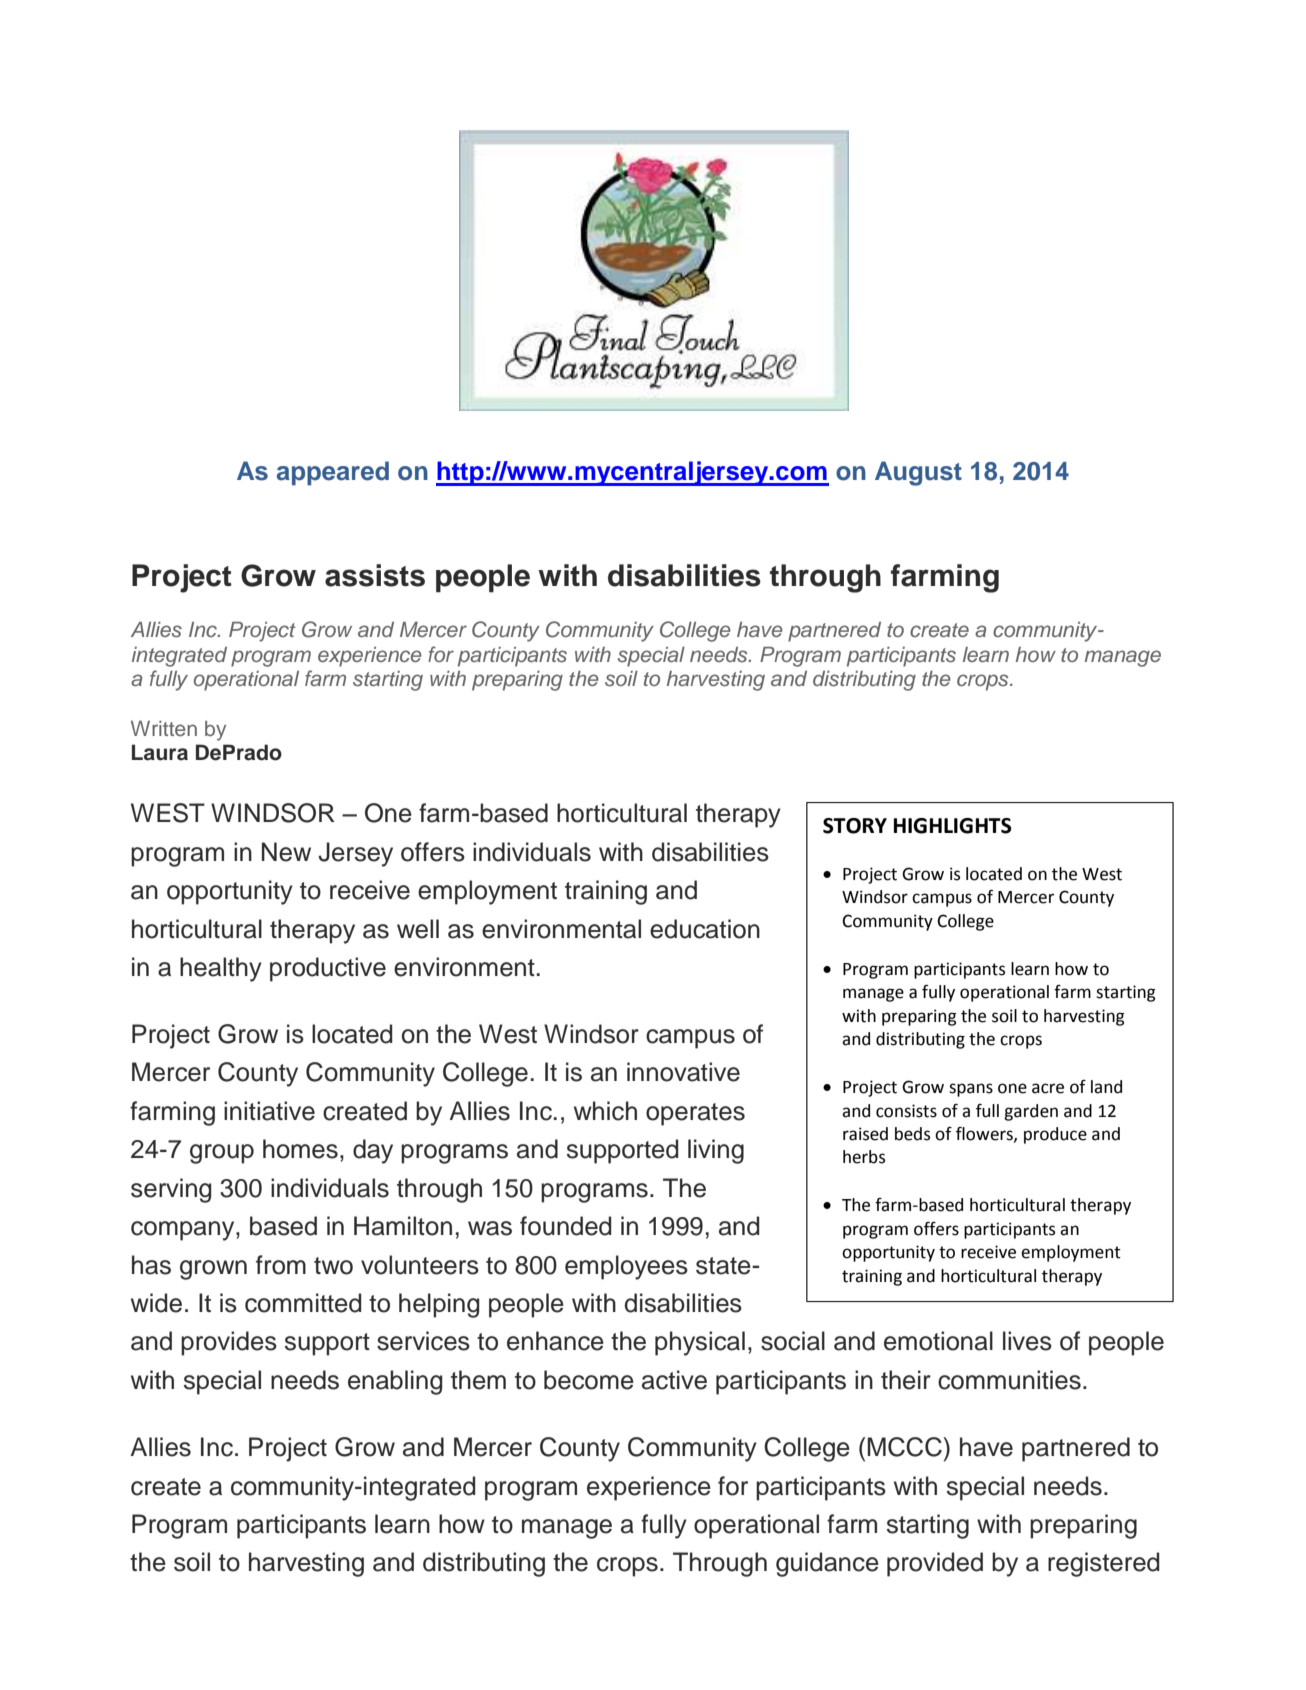  What do you see at coordinates (918, 473) in the screenshot?
I see `August` at bounding box center [918, 473].
